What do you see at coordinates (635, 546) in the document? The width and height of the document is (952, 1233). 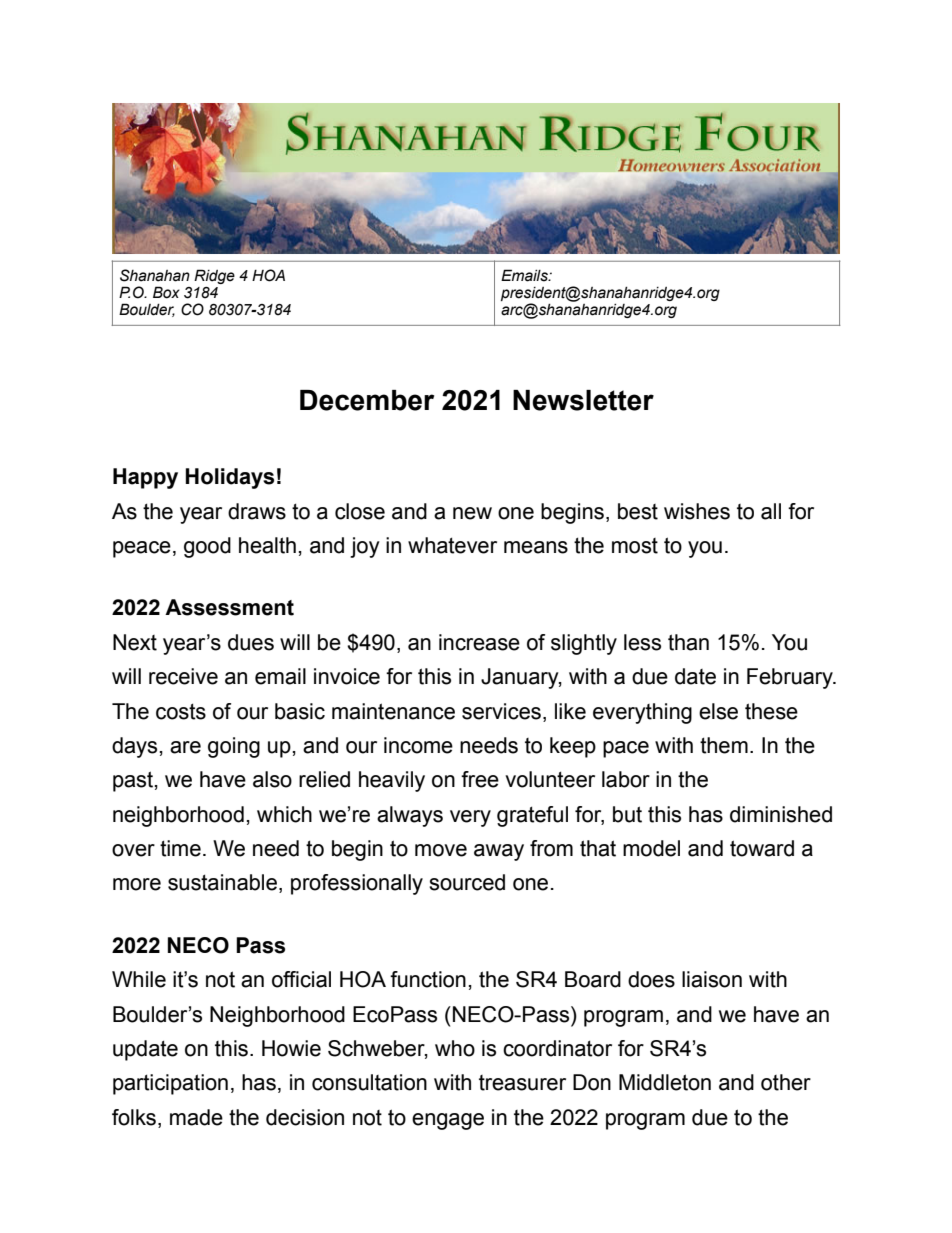 I see `most` at bounding box center [635, 546].
